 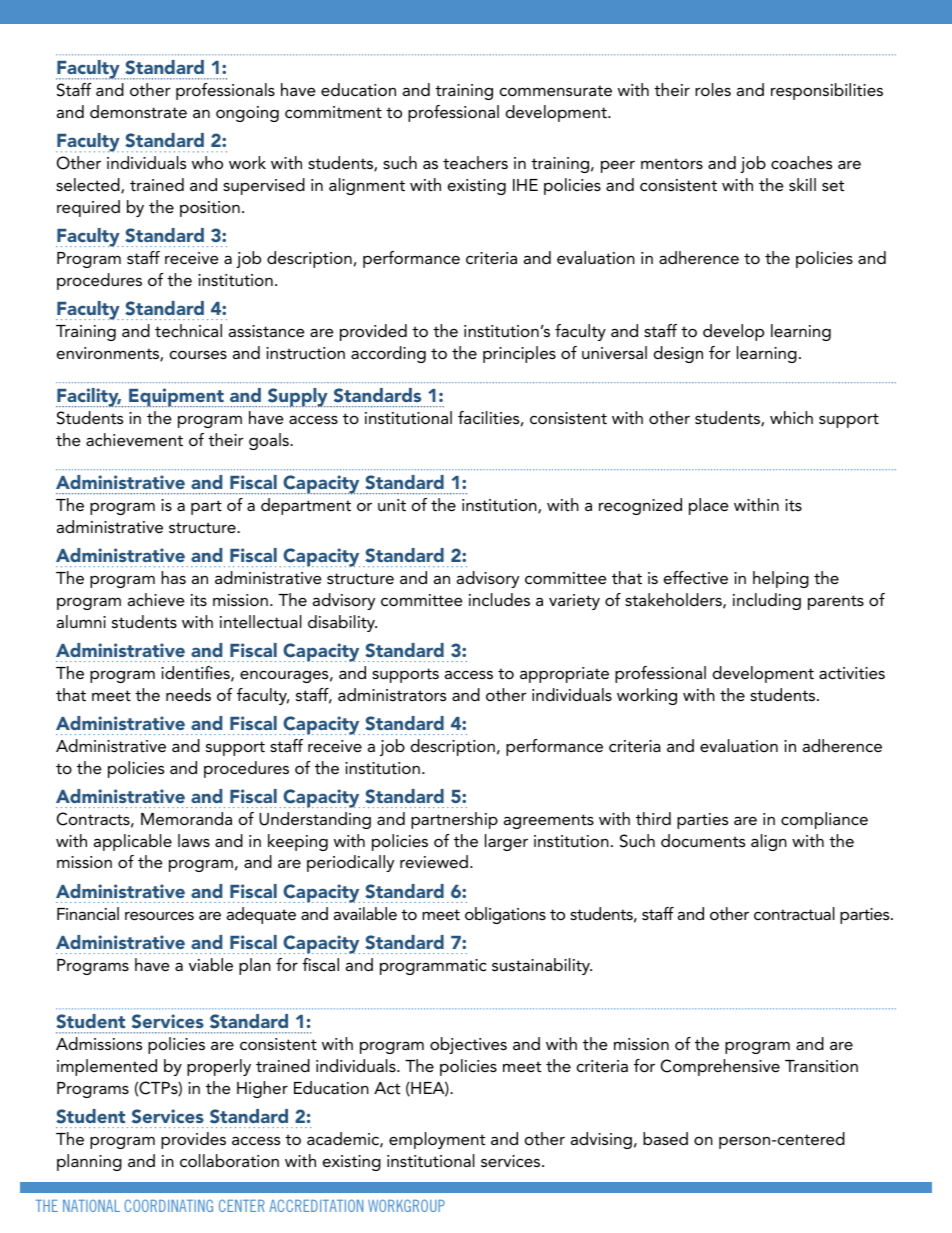 I want to click on includes, so click(x=499, y=599).
